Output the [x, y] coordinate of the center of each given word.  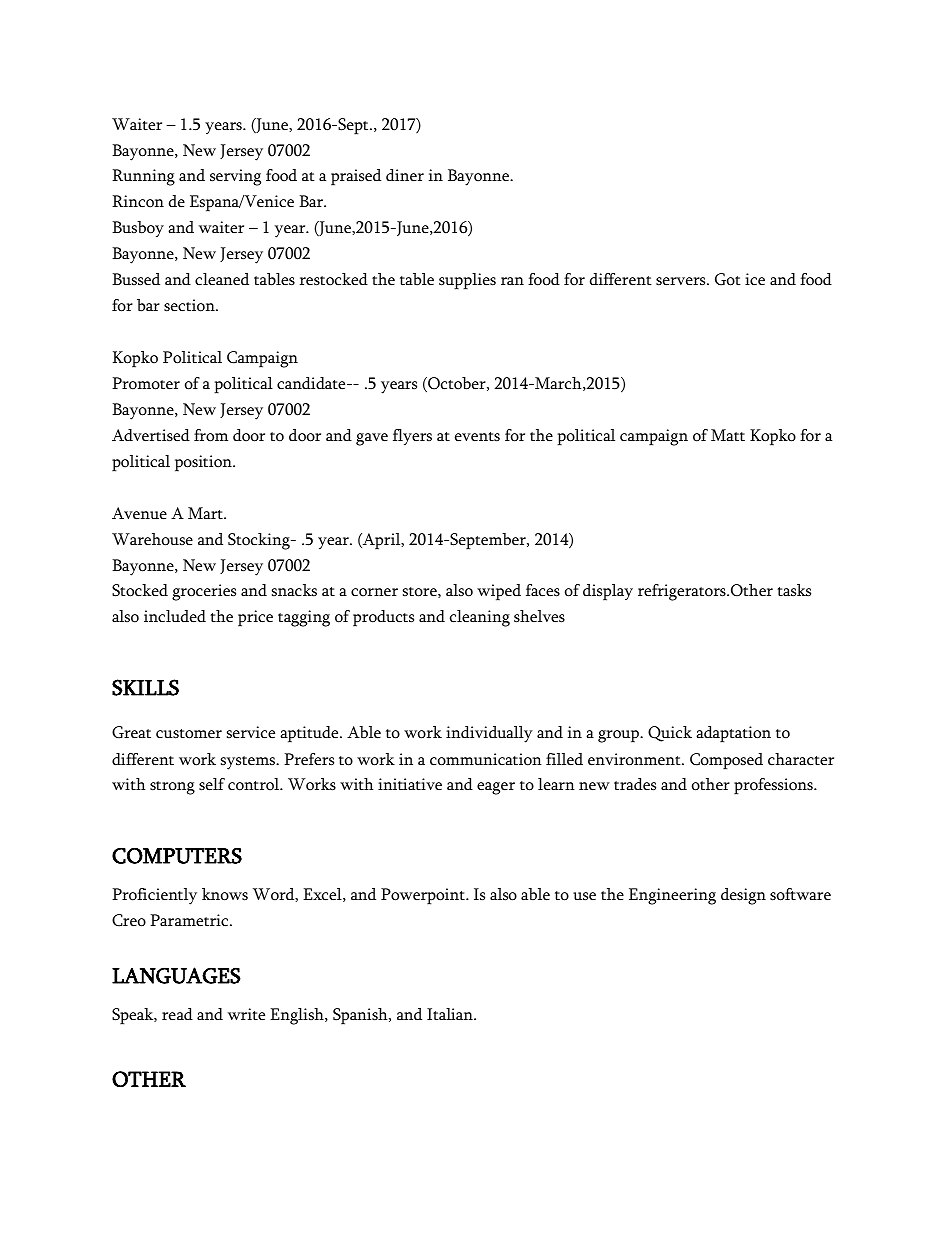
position [204, 463]
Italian [451, 1014]
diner [405, 175]
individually [489, 734]
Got [728, 279]
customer [189, 734]
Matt [728, 435]
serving [235, 177]
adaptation [733, 734]
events [477, 437]
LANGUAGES [176, 975]
